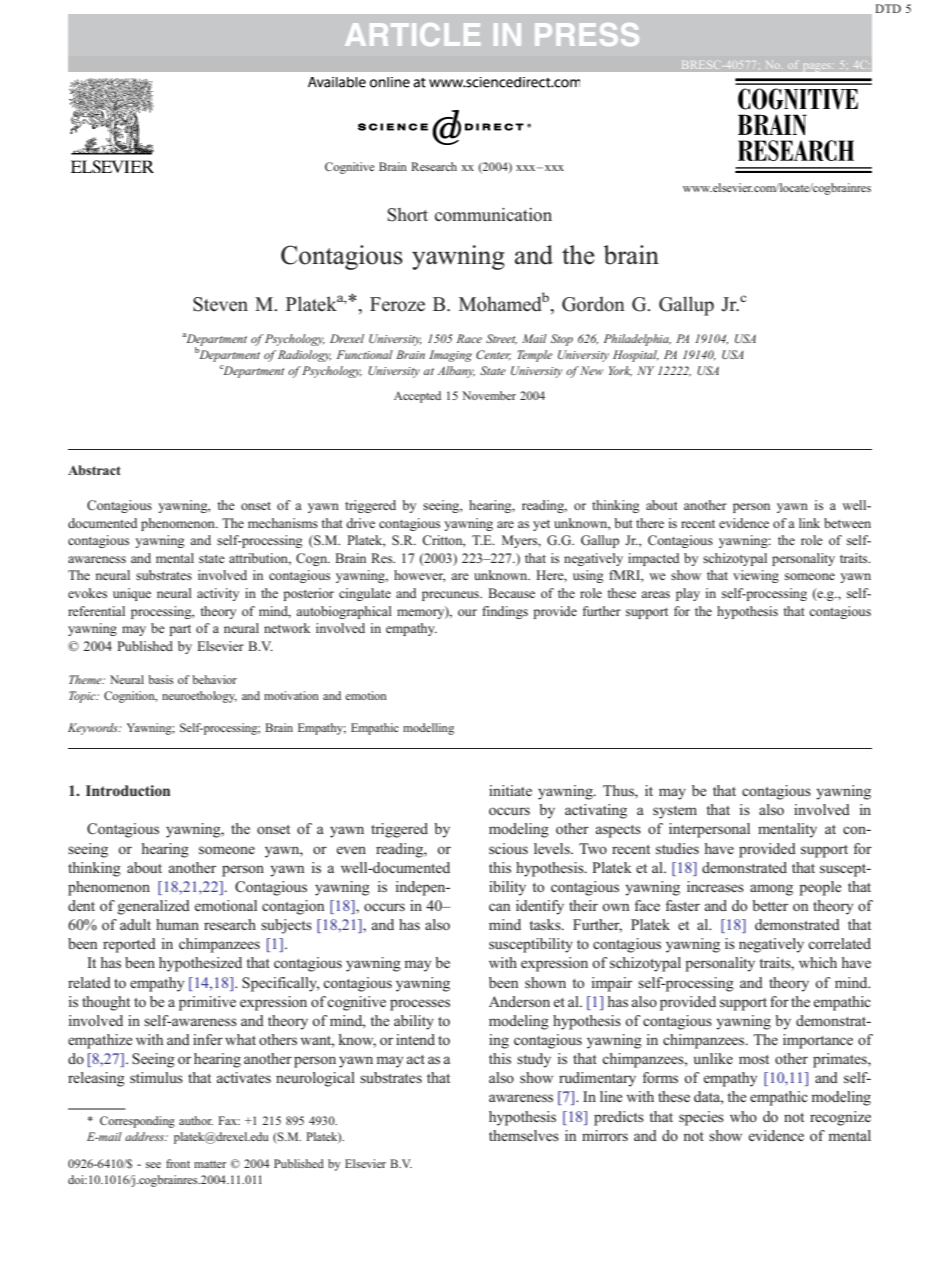 The image size is (952, 1271). What do you see at coordinates (128, 790) in the screenshot?
I see `Introduction` at bounding box center [128, 790].
